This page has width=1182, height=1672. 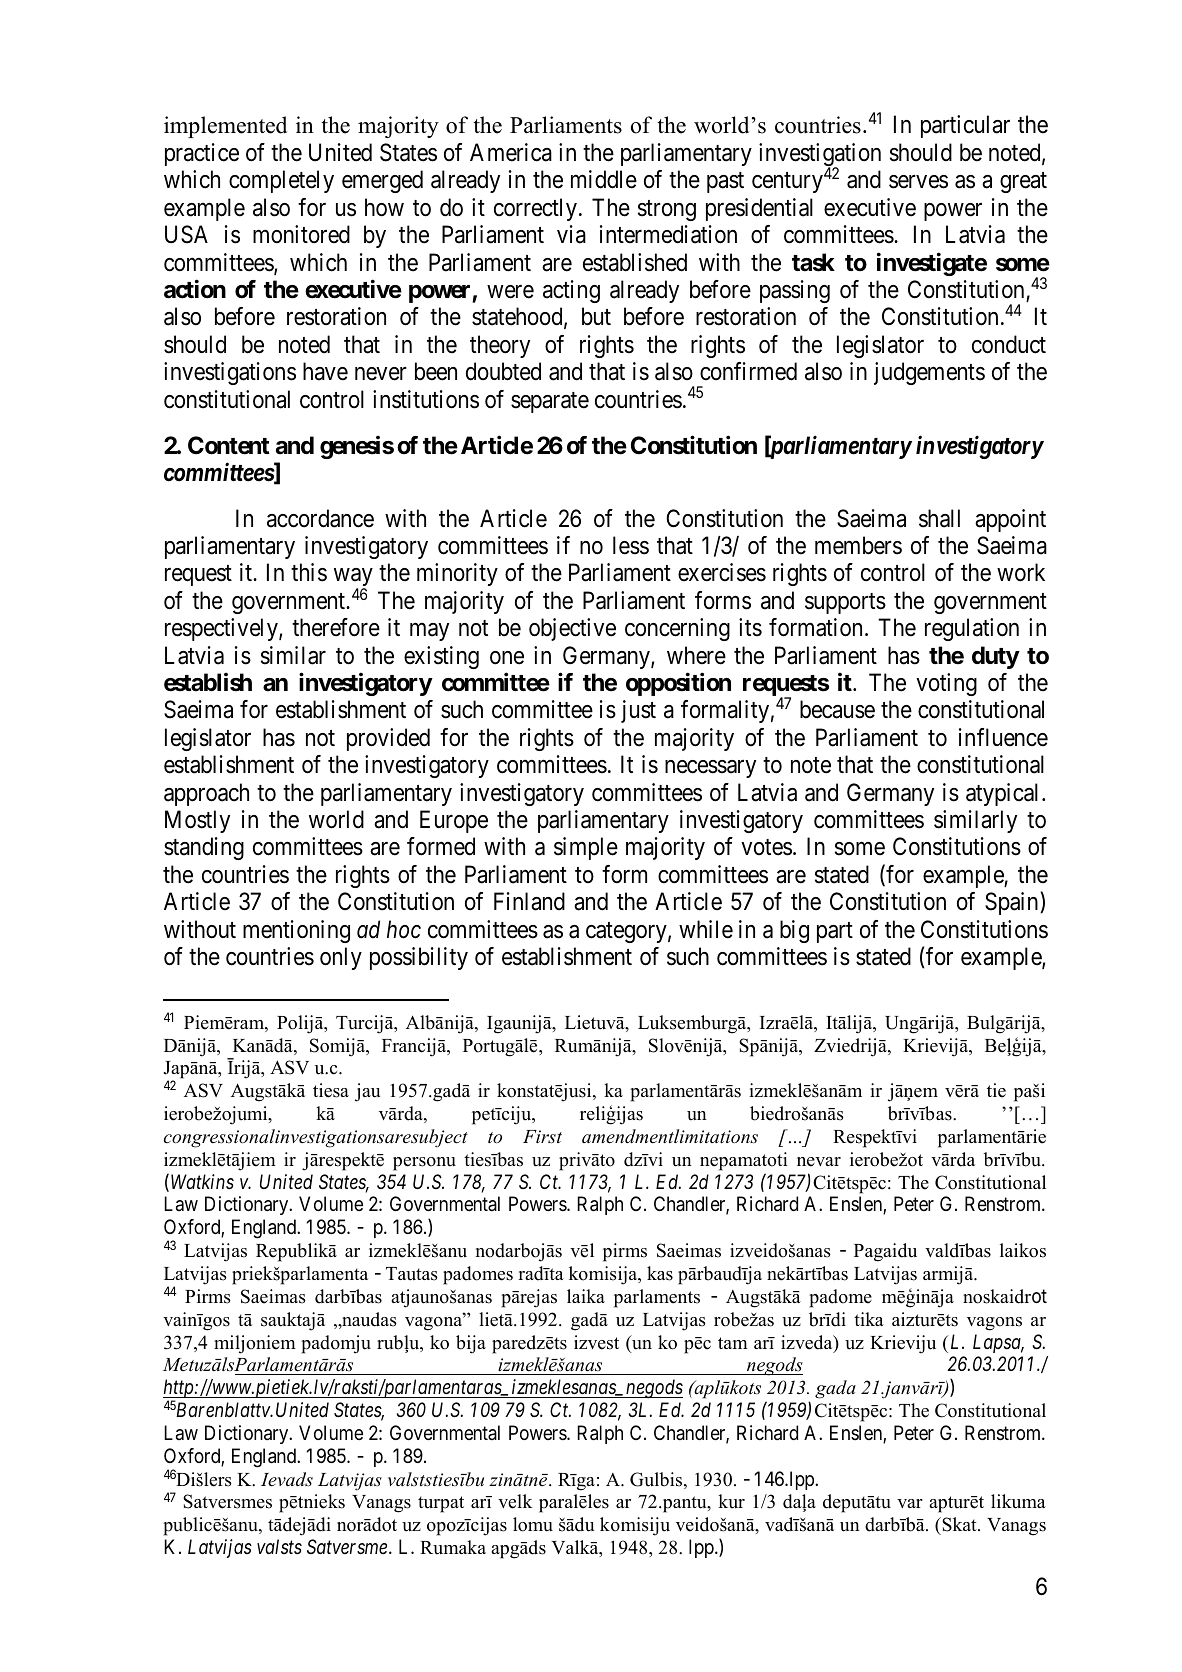 I want to click on middle, so click(x=604, y=179).
